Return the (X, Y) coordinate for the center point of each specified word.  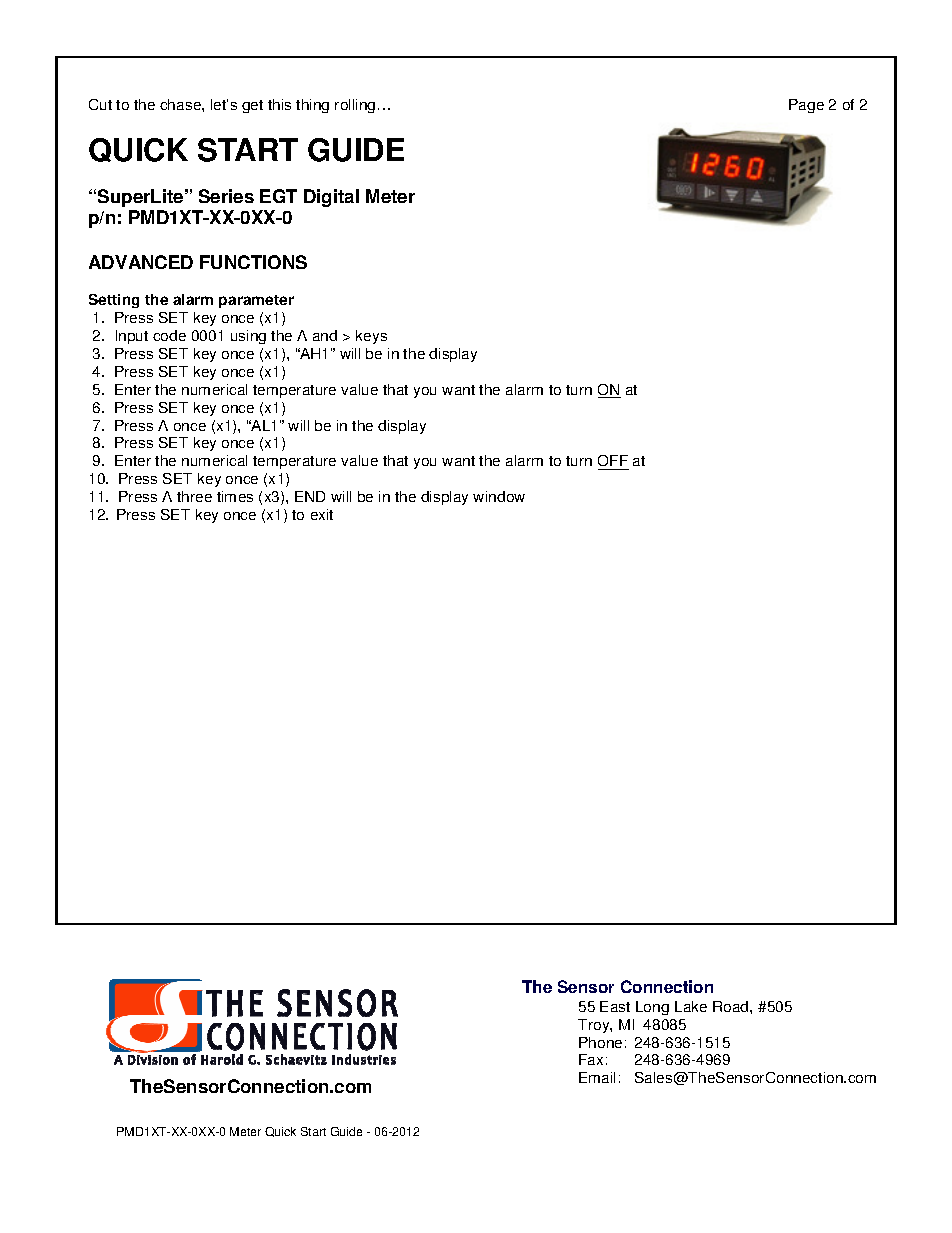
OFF (613, 462)
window (499, 496)
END (310, 496)
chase (181, 104)
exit (322, 514)
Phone (600, 1042)
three (194, 496)
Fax (591, 1059)
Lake (691, 1006)
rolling (355, 106)
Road (732, 1006)
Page (806, 106)
